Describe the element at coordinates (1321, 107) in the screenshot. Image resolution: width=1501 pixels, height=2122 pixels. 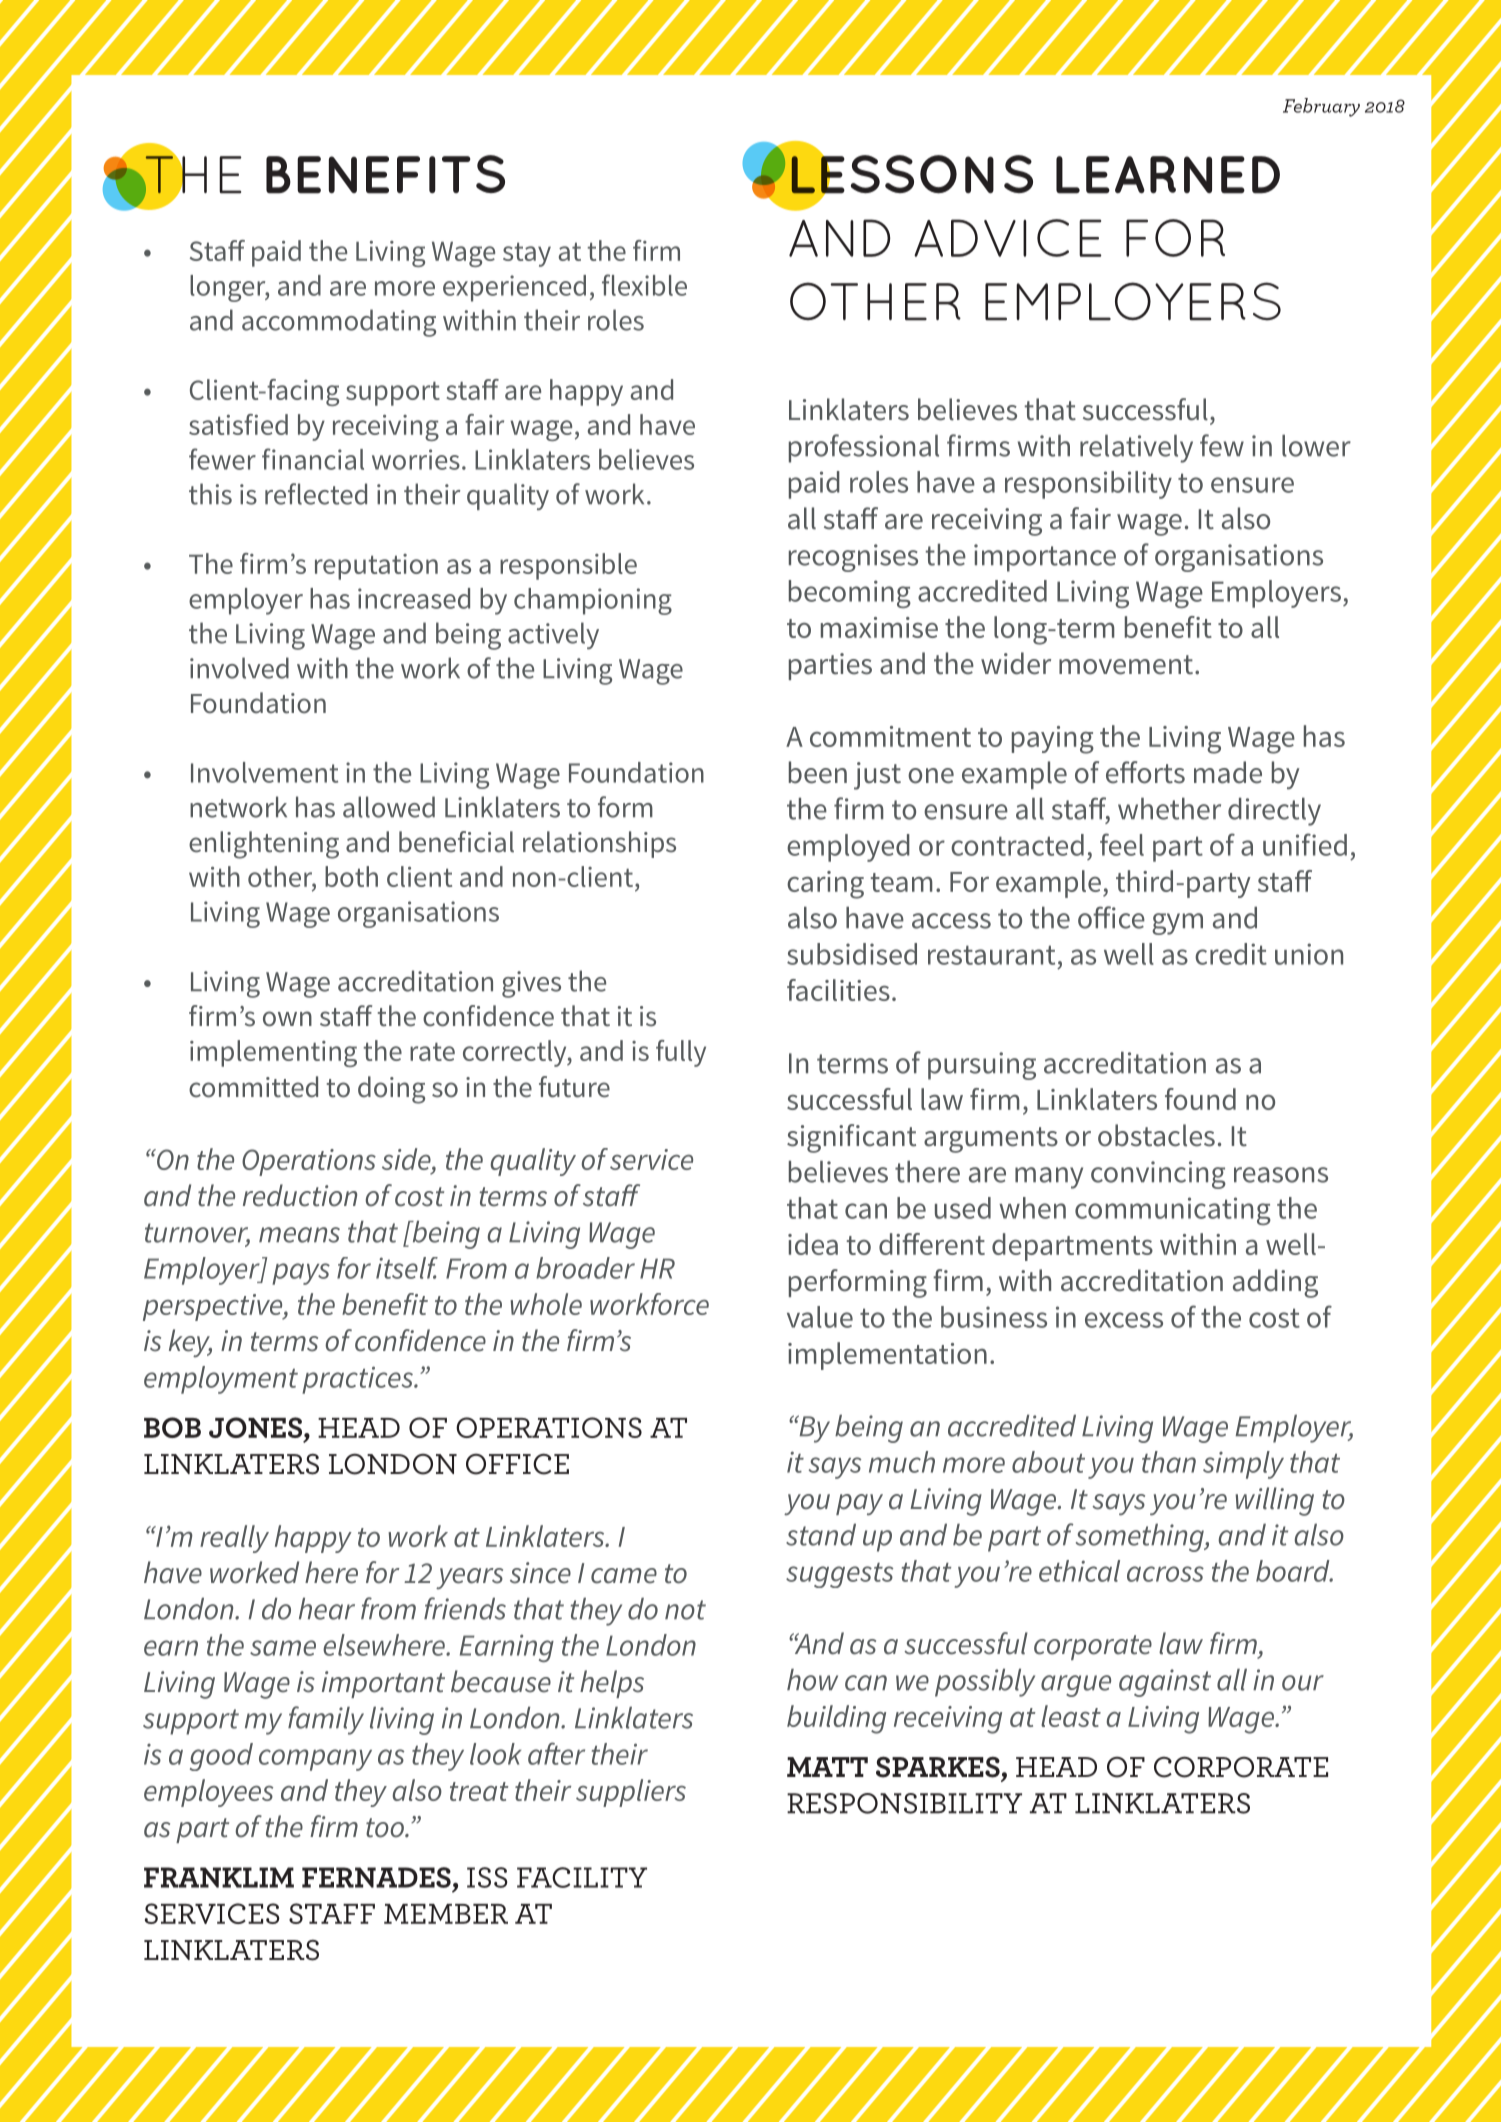
I see `February` at that location.
